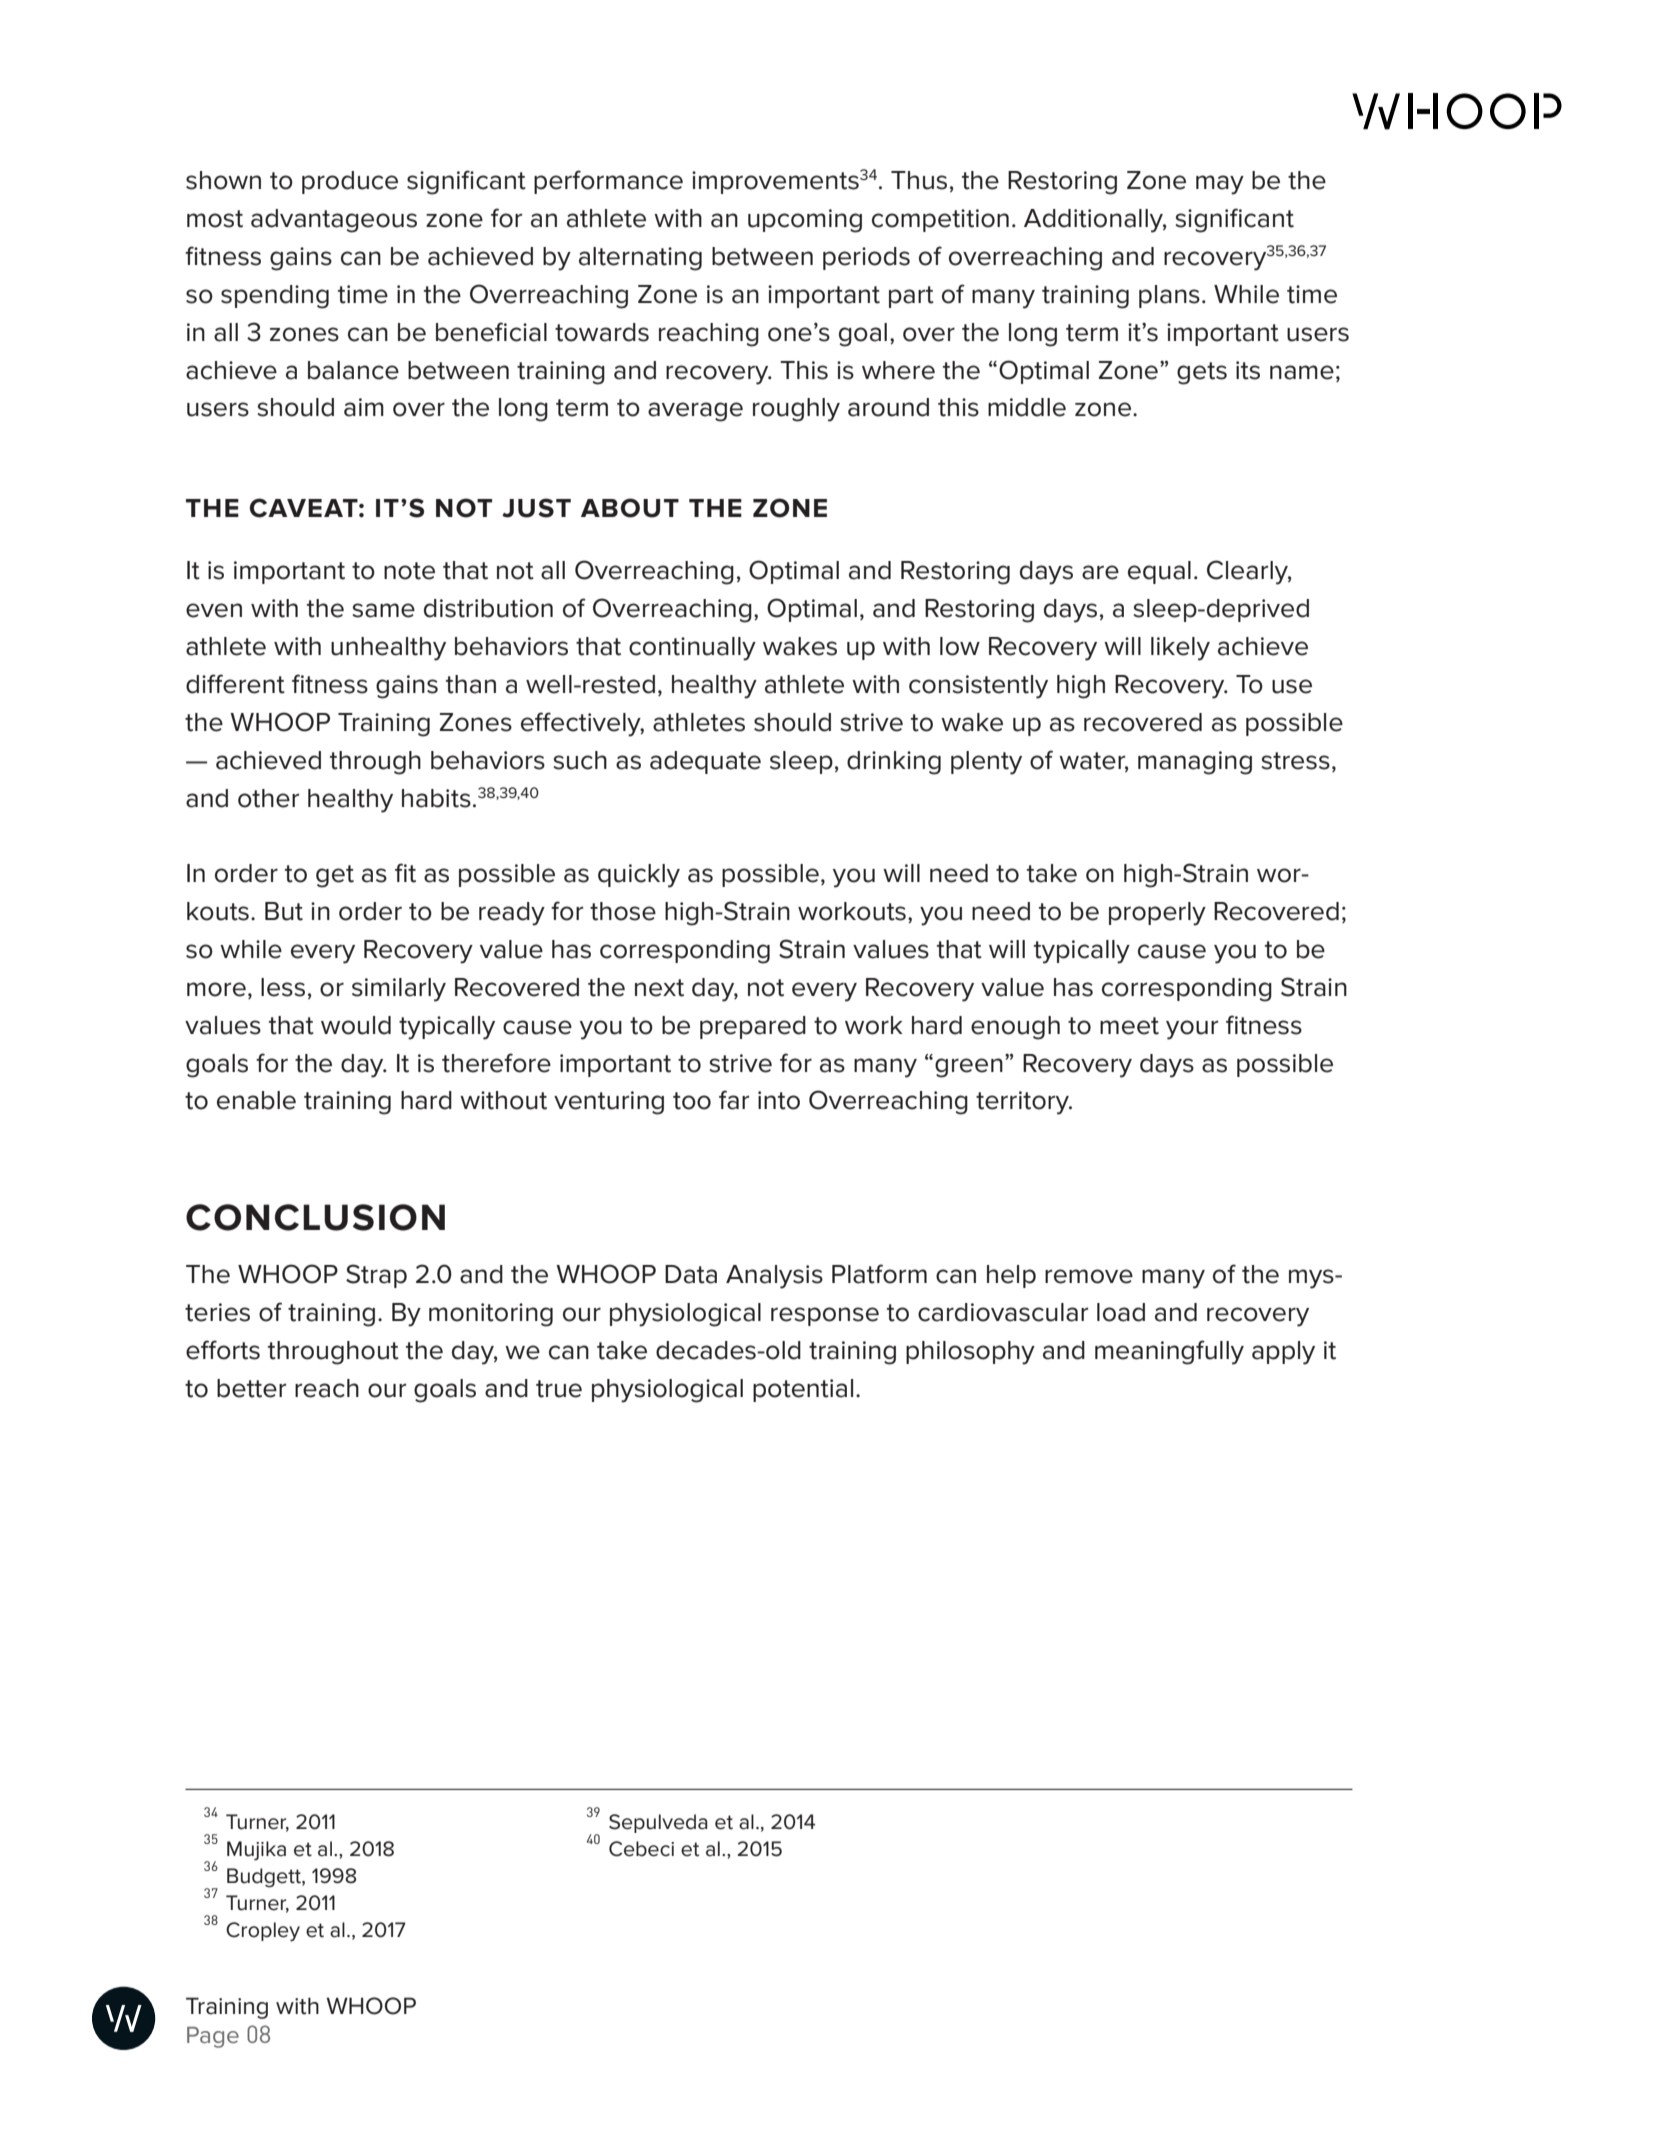 This image has width=1655, height=2142. I want to click on potential, so click(803, 1390).
